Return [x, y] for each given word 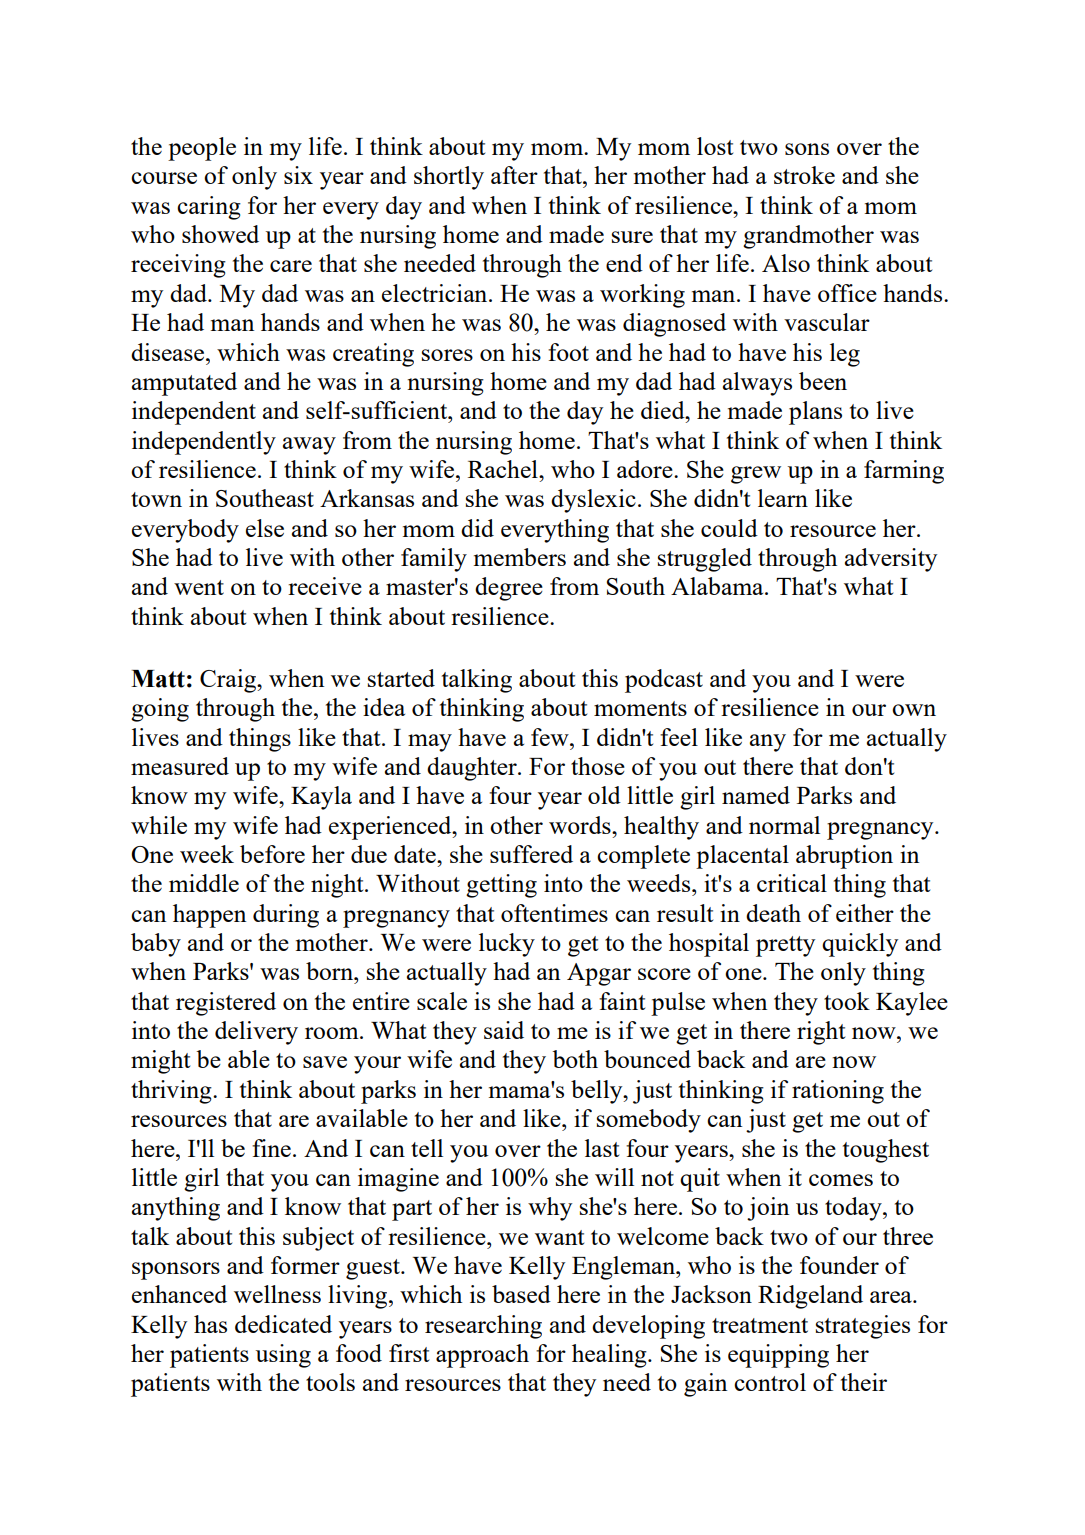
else [265, 528]
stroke [804, 175]
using [283, 1356]
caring [209, 208]
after [514, 175]
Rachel [504, 469]
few [551, 737]
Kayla [321, 798]
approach [482, 1356]
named [756, 795]
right [821, 1033]
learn [783, 498]
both [575, 1059]
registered [226, 1004]
